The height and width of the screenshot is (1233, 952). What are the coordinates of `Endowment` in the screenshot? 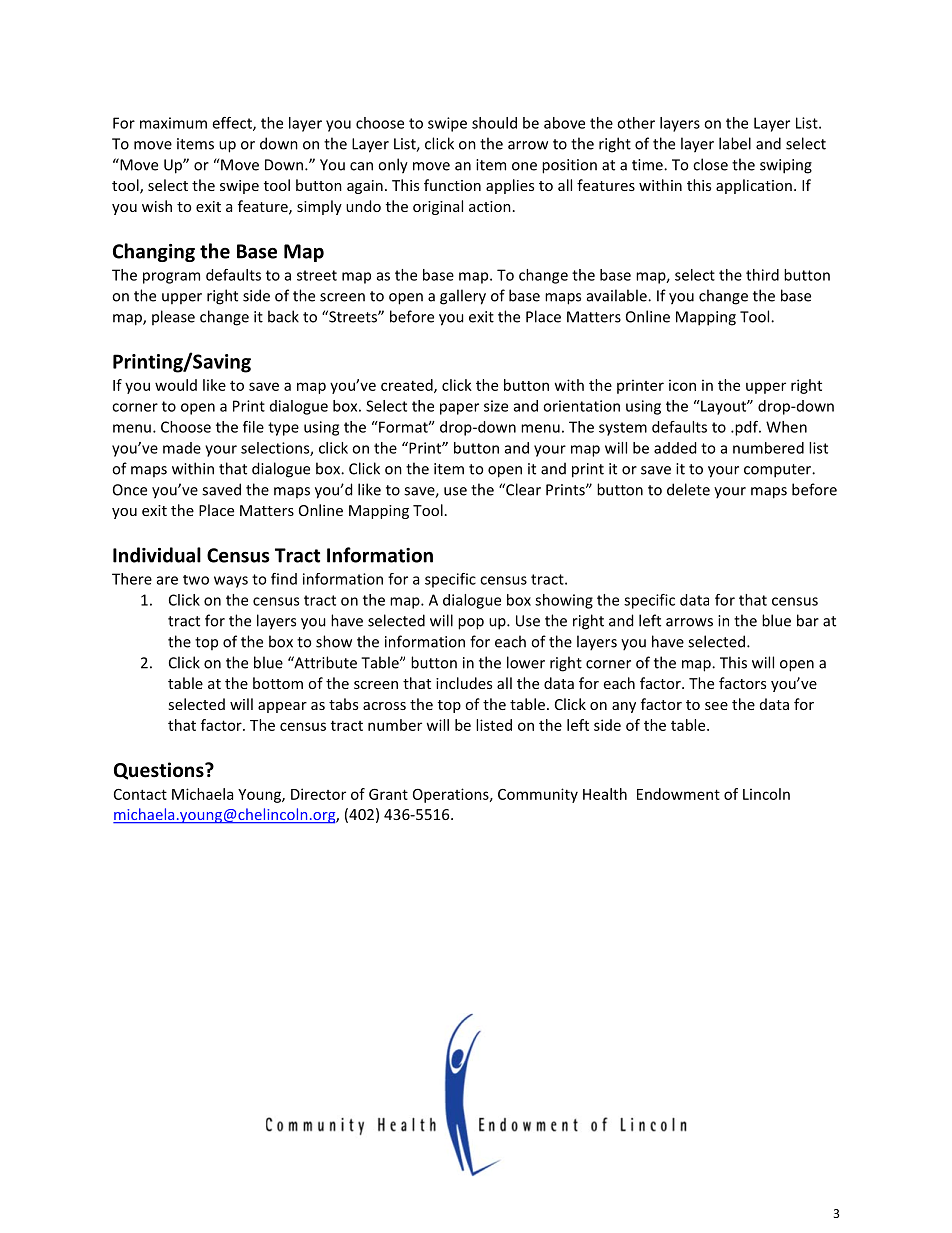 It's located at (678, 794).
